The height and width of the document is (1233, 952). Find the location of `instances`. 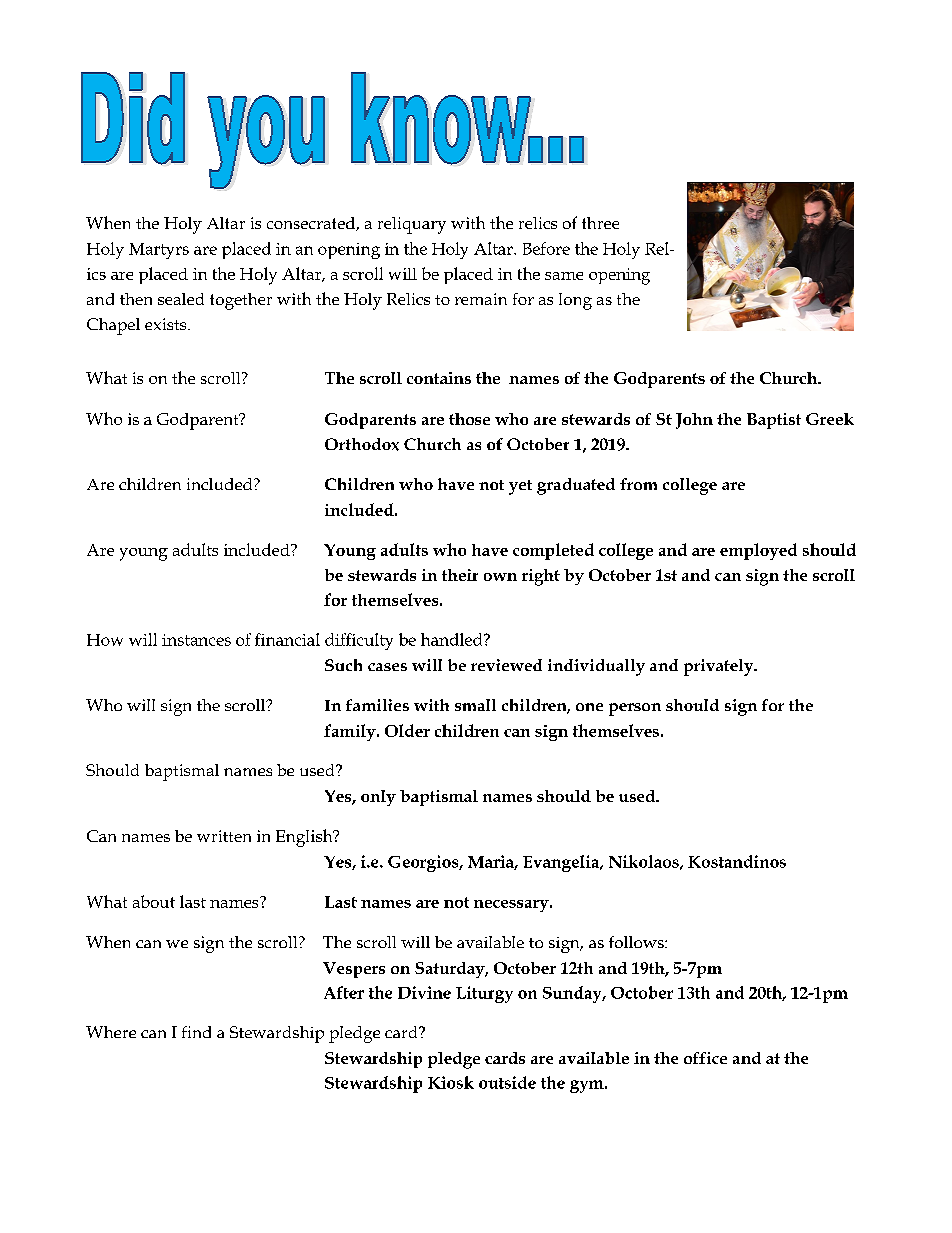

instances is located at coordinates (196, 640).
